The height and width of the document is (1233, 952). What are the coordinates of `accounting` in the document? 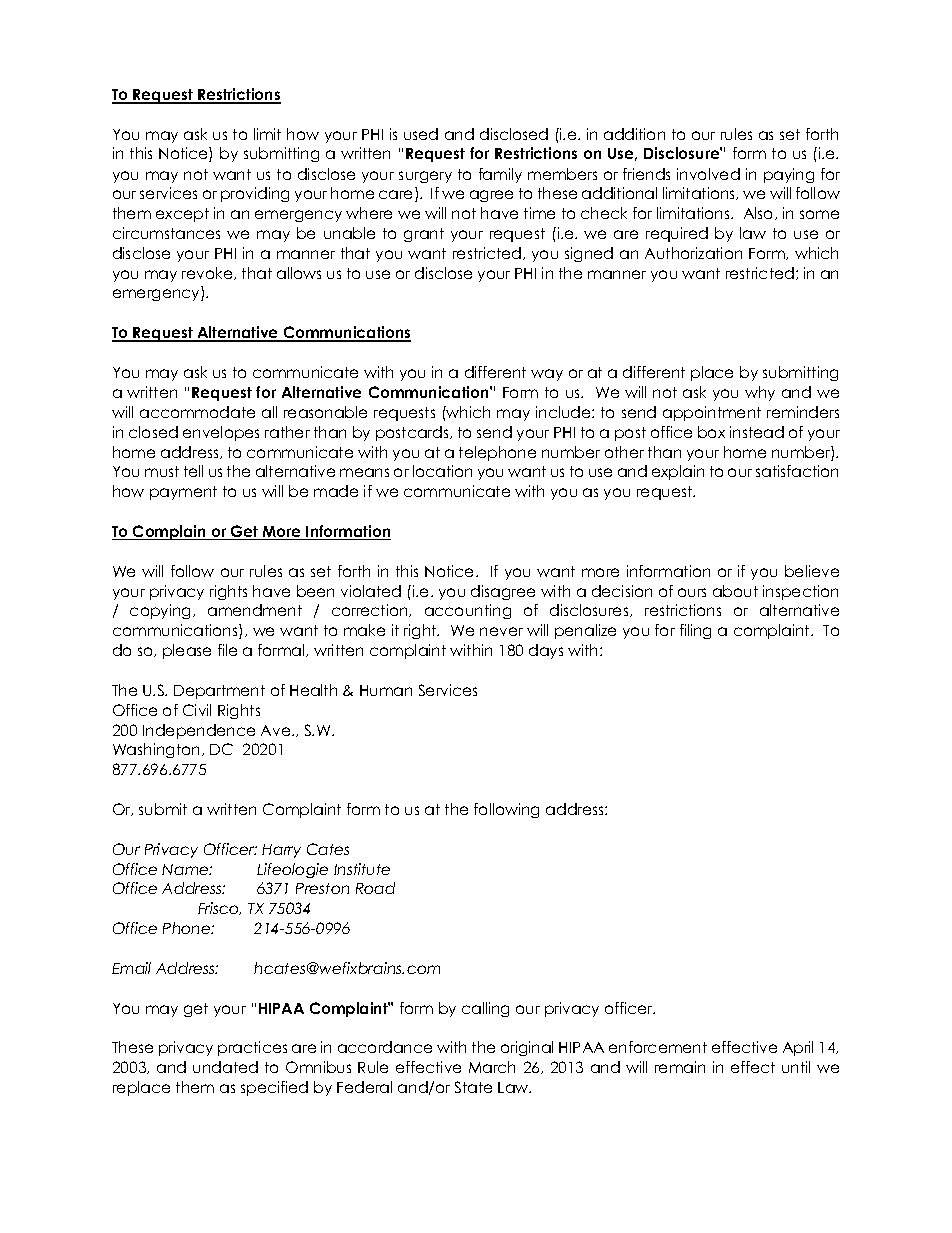 It's located at (468, 611).
